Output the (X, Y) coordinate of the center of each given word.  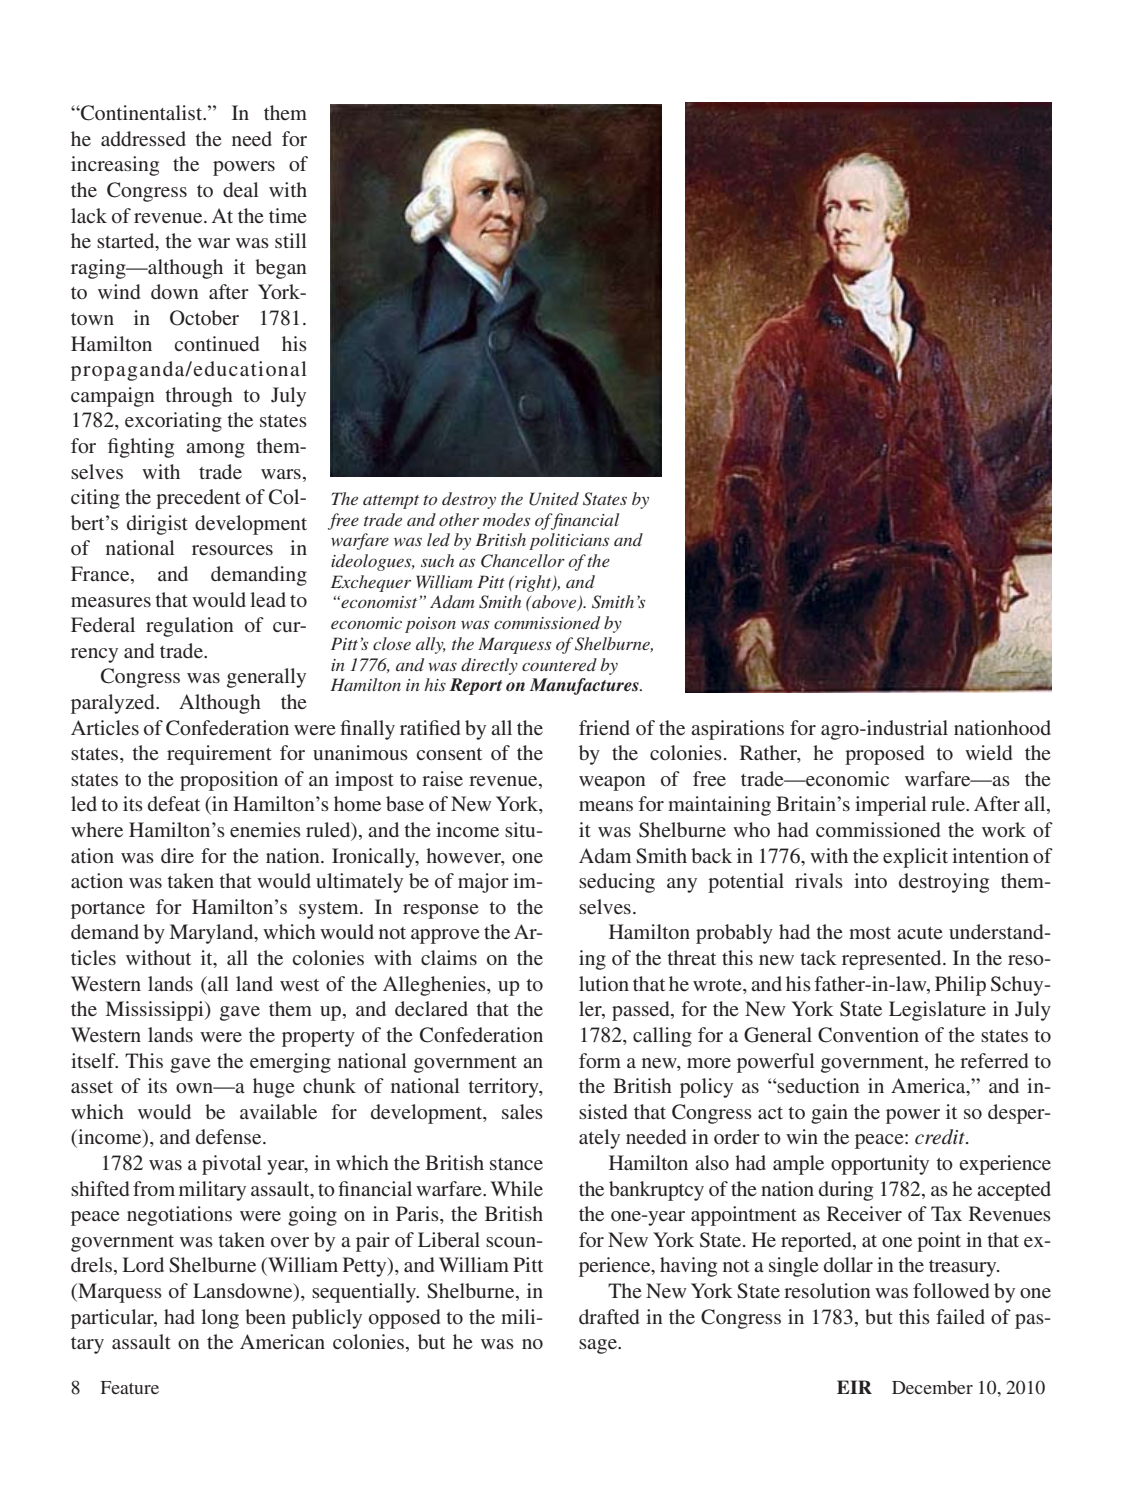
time (288, 215)
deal (241, 189)
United (554, 499)
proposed (884, 755)
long (220, 1319)
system (330, 910)
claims (449, 957)
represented (893, 960)
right (533, 583)
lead (268, 599)
